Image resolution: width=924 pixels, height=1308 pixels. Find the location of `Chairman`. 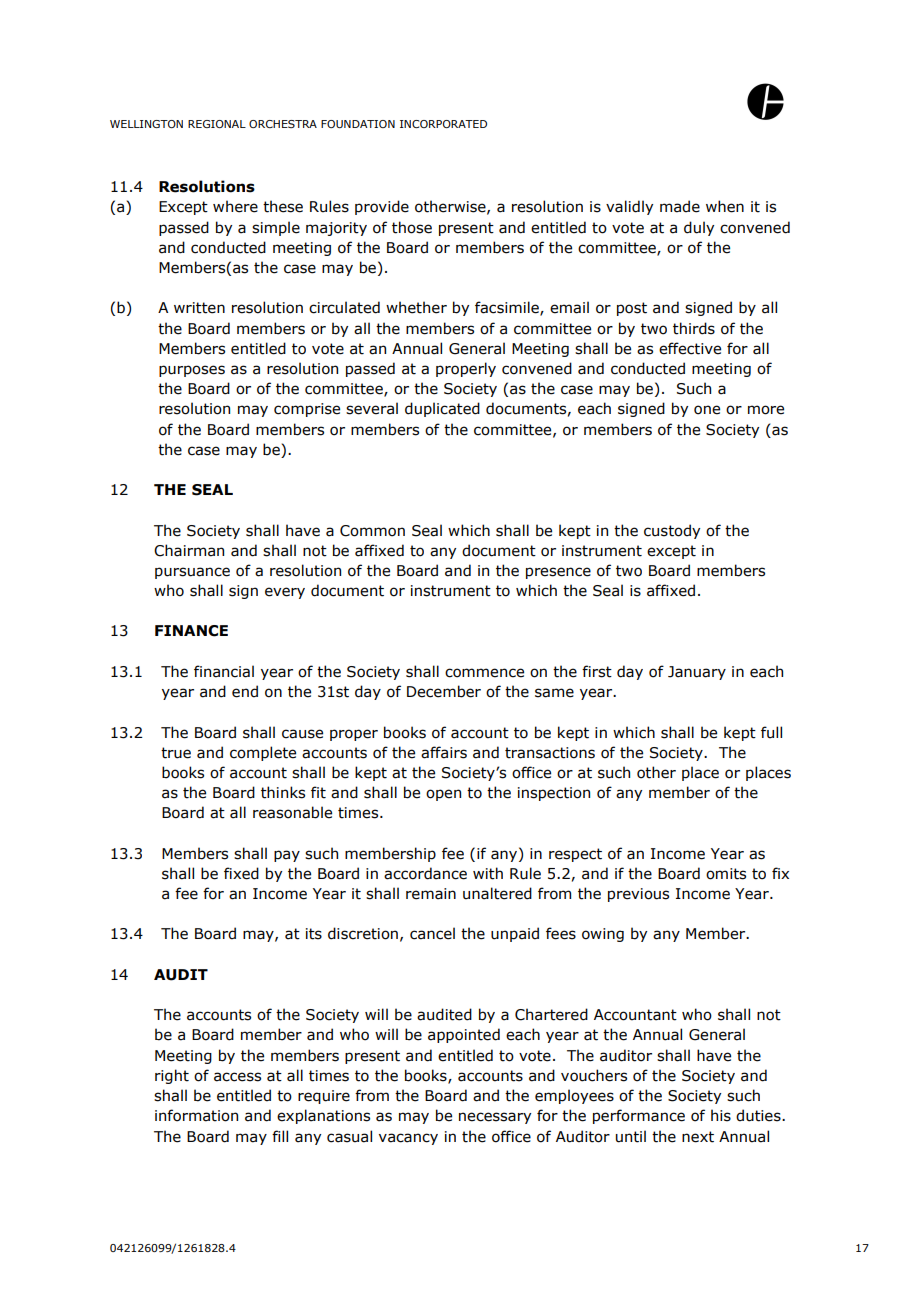

Chairman is located at coordinates (189, 550).
